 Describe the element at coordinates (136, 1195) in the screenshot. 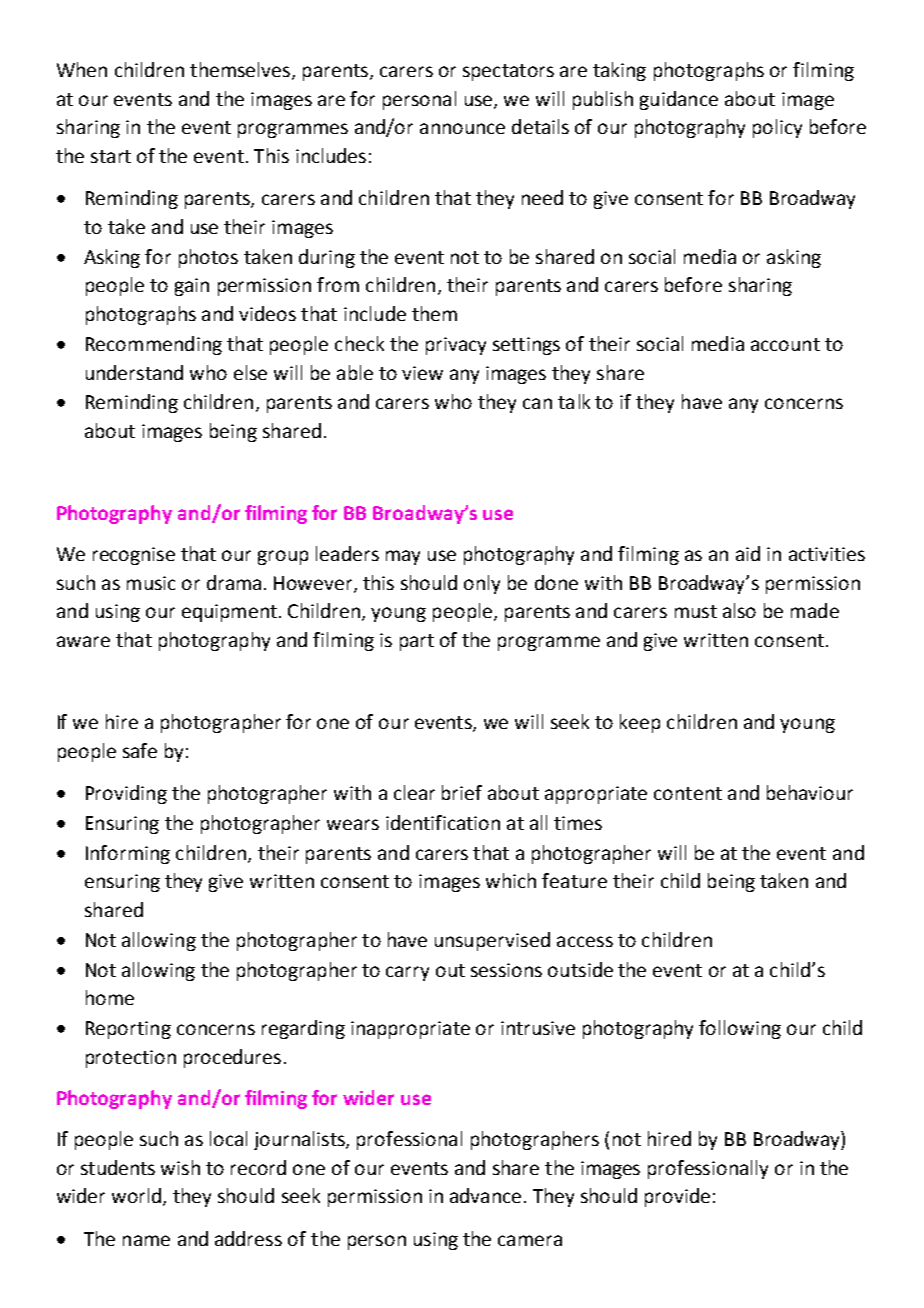

I see `world` at that location.
